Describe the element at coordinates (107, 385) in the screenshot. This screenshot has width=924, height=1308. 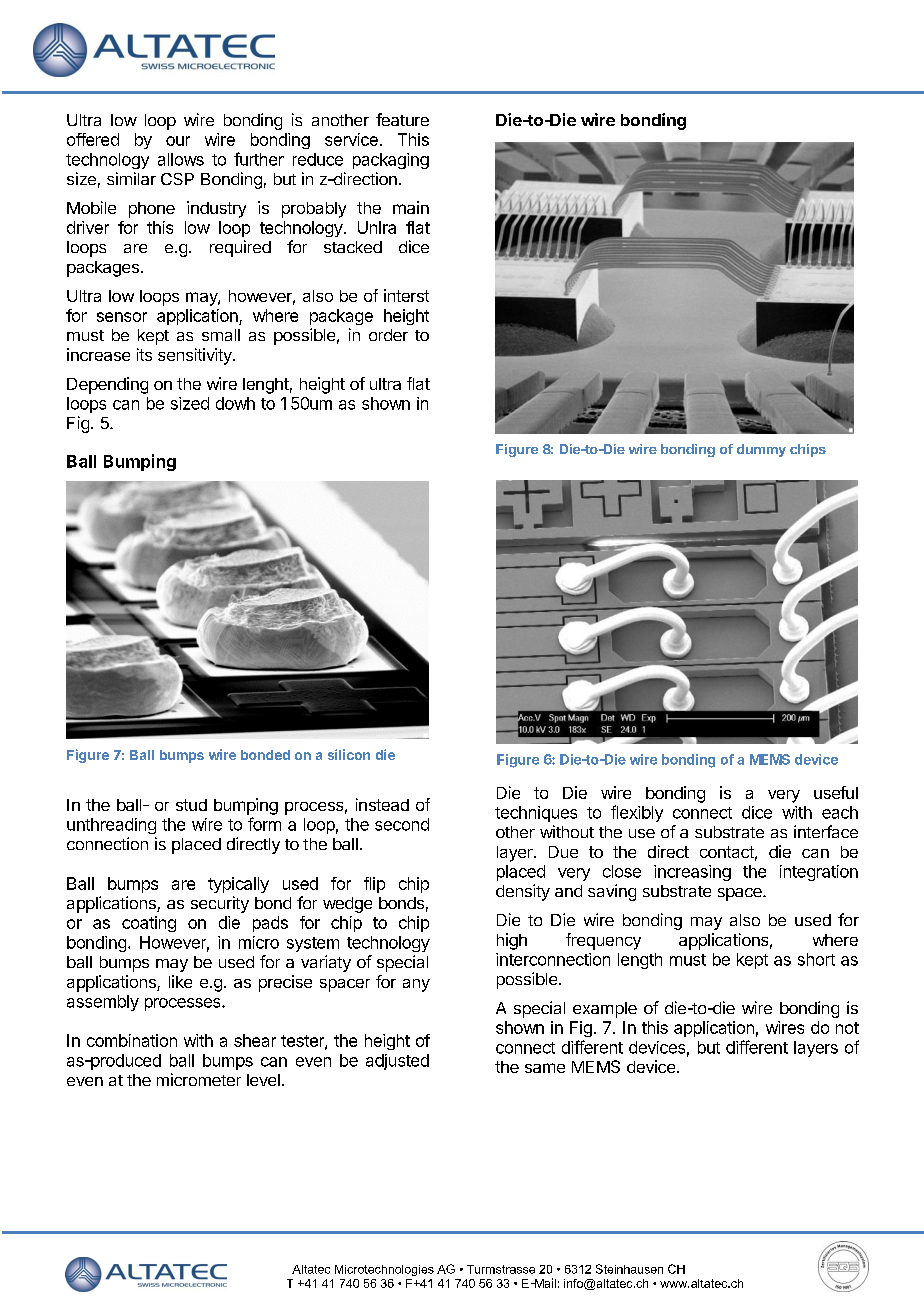
I see `Depending` at that location.
